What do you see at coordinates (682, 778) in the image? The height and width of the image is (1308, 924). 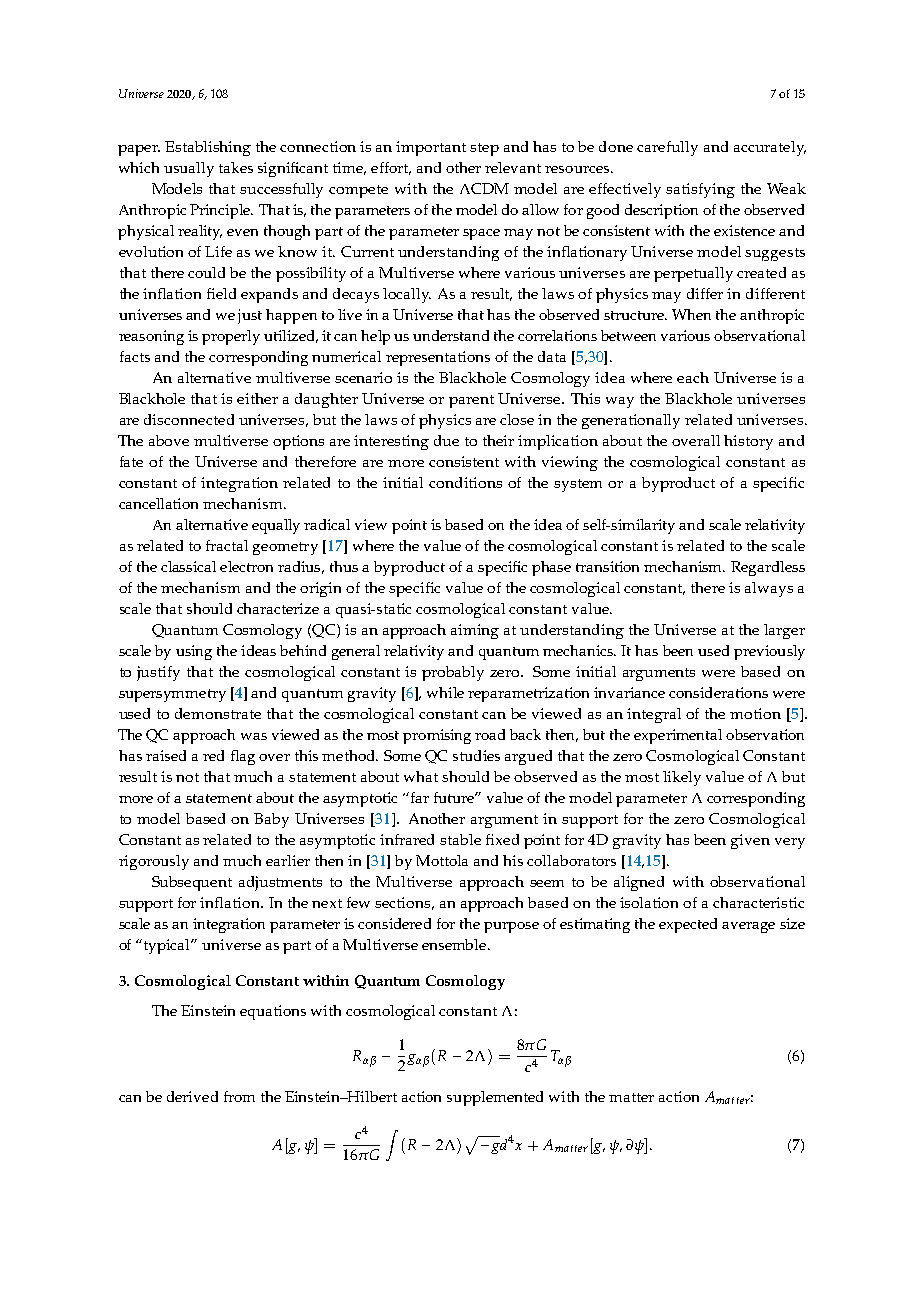 I see `likely` at bounding box center [682, 778].
